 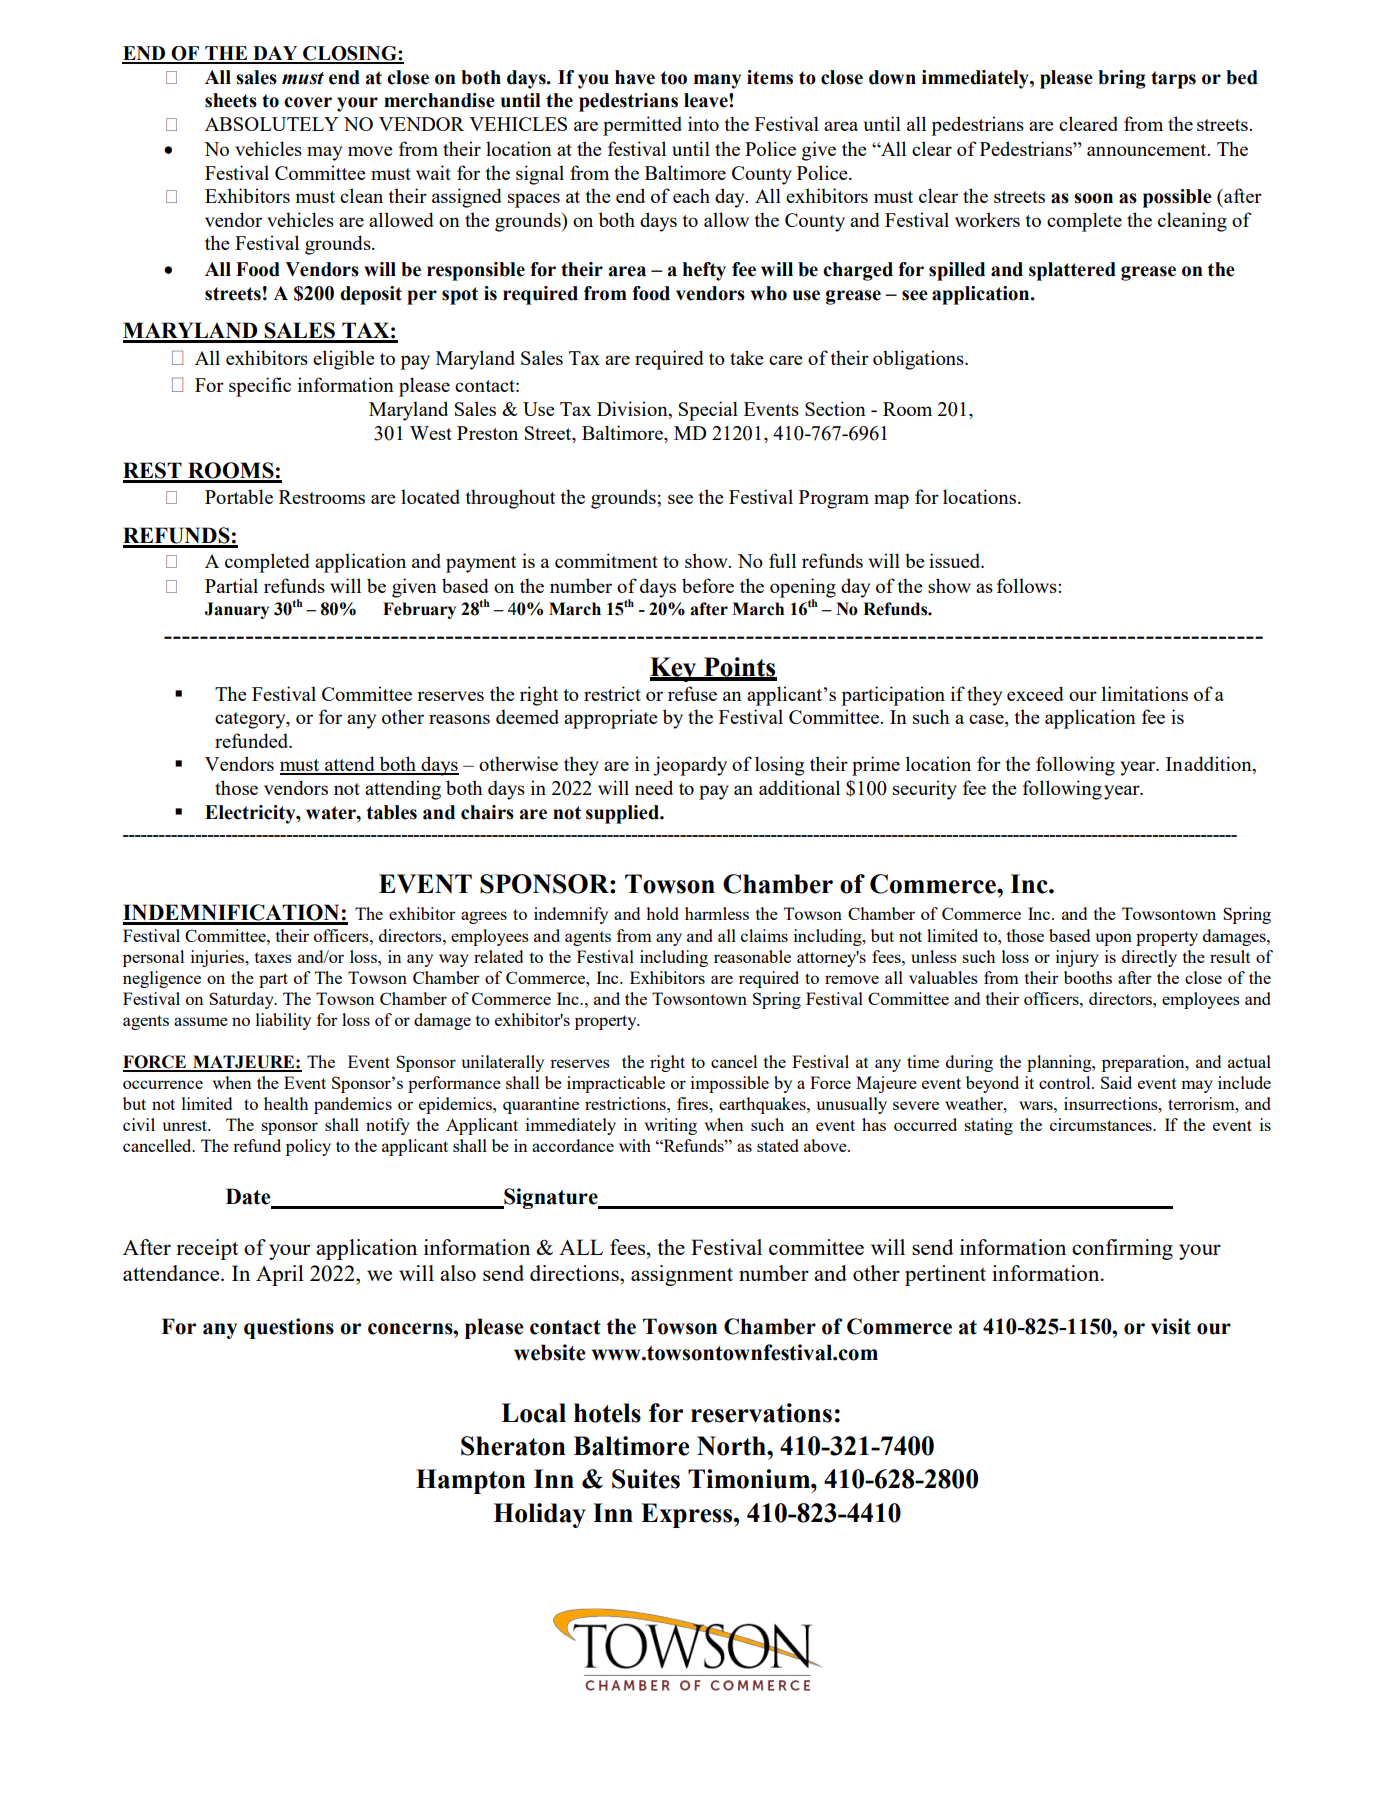 What do you see at coordinates (671, 1126) in the screenshot?
I see `writing` at bounding box center [671, 1126].
